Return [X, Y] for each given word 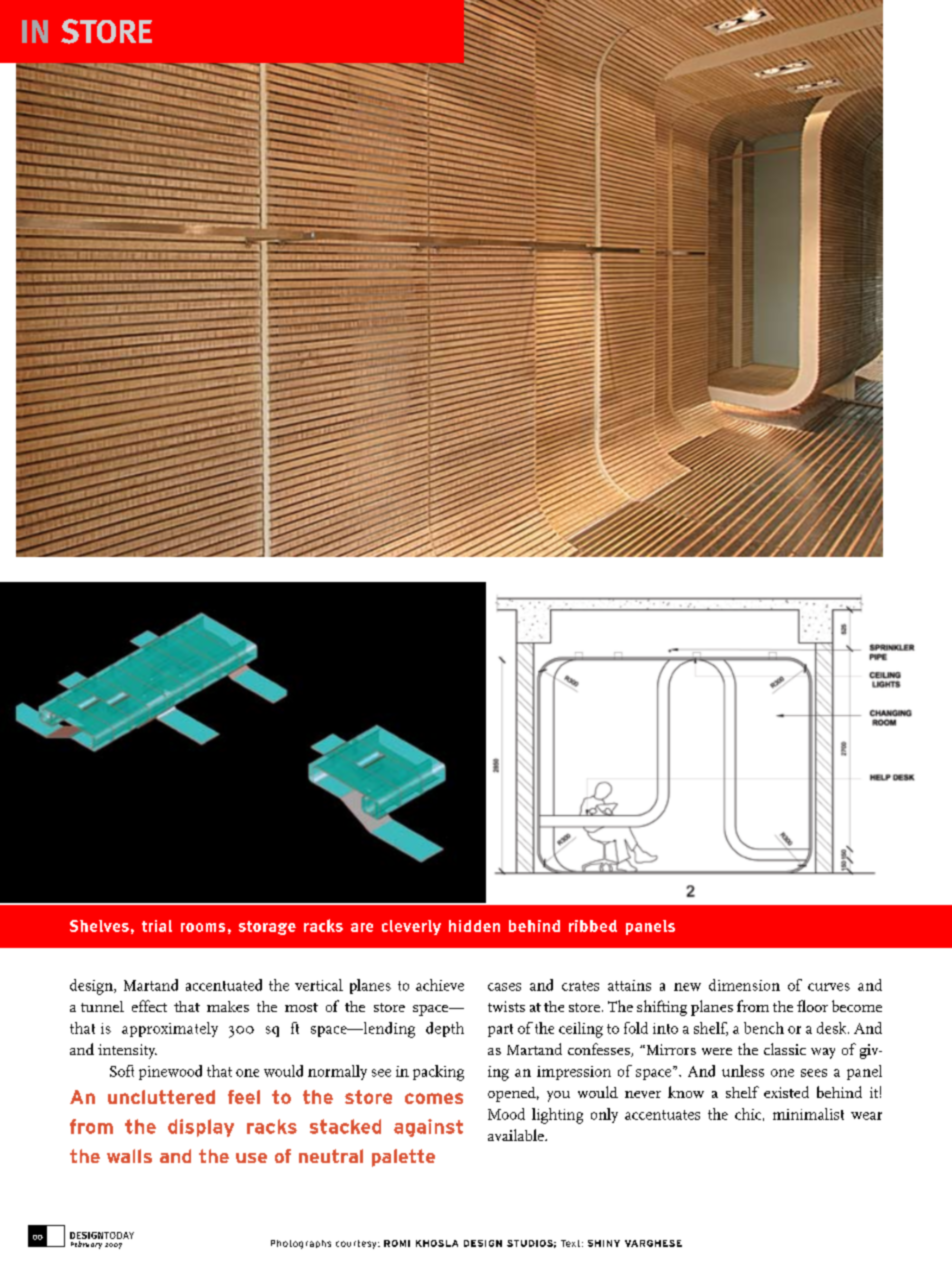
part [500, 1030]
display [201, 1128]
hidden [474, 926]
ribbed [593, 926]
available [517, 1135]
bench [764, 1028]
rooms [203, 927]
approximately [170, 1029]
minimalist [808, 1114]
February [86, 1243]
